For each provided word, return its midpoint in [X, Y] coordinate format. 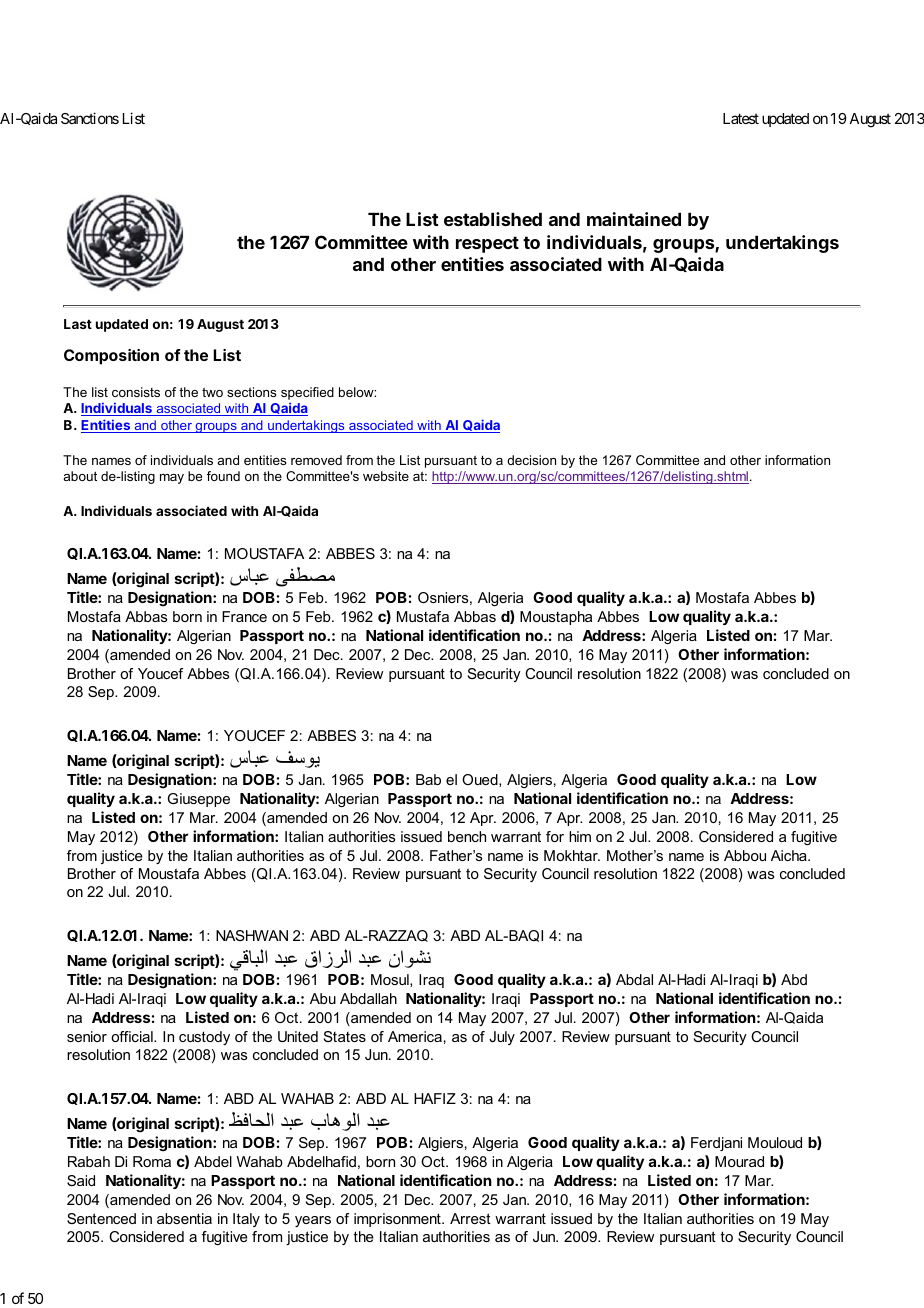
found [223, 476]
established [493, 219]
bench [467, 836]
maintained [634, 219]
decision [531, 460]
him [580, 836]
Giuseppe [199, 800]
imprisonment [398, 1220]
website [386, 476]
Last [78, 324]
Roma [152, 1161]
